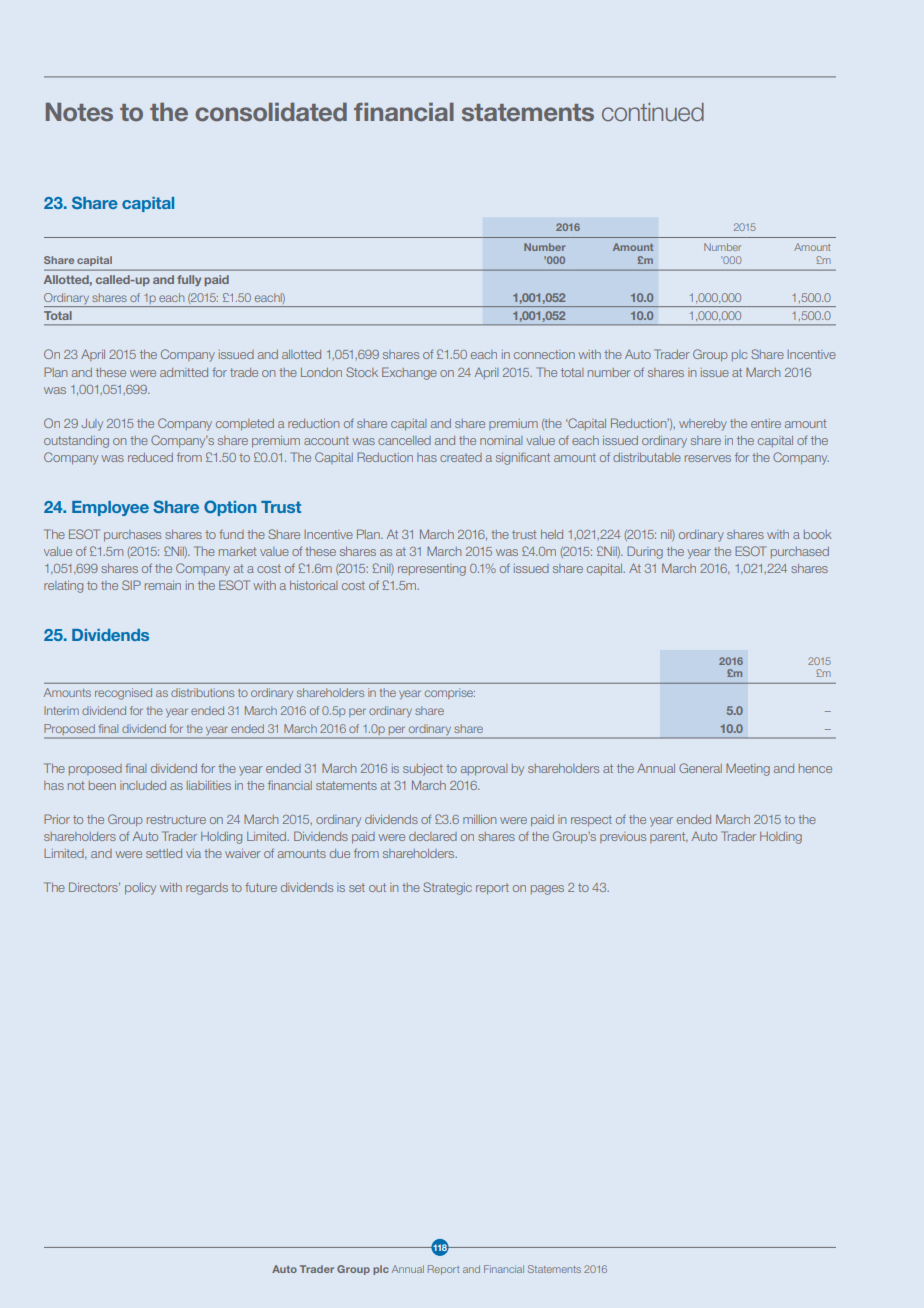 The image size is (924, 1308). Describe the element at coordinates (164, 853) in the screenshot. I see `settled` at that location.
